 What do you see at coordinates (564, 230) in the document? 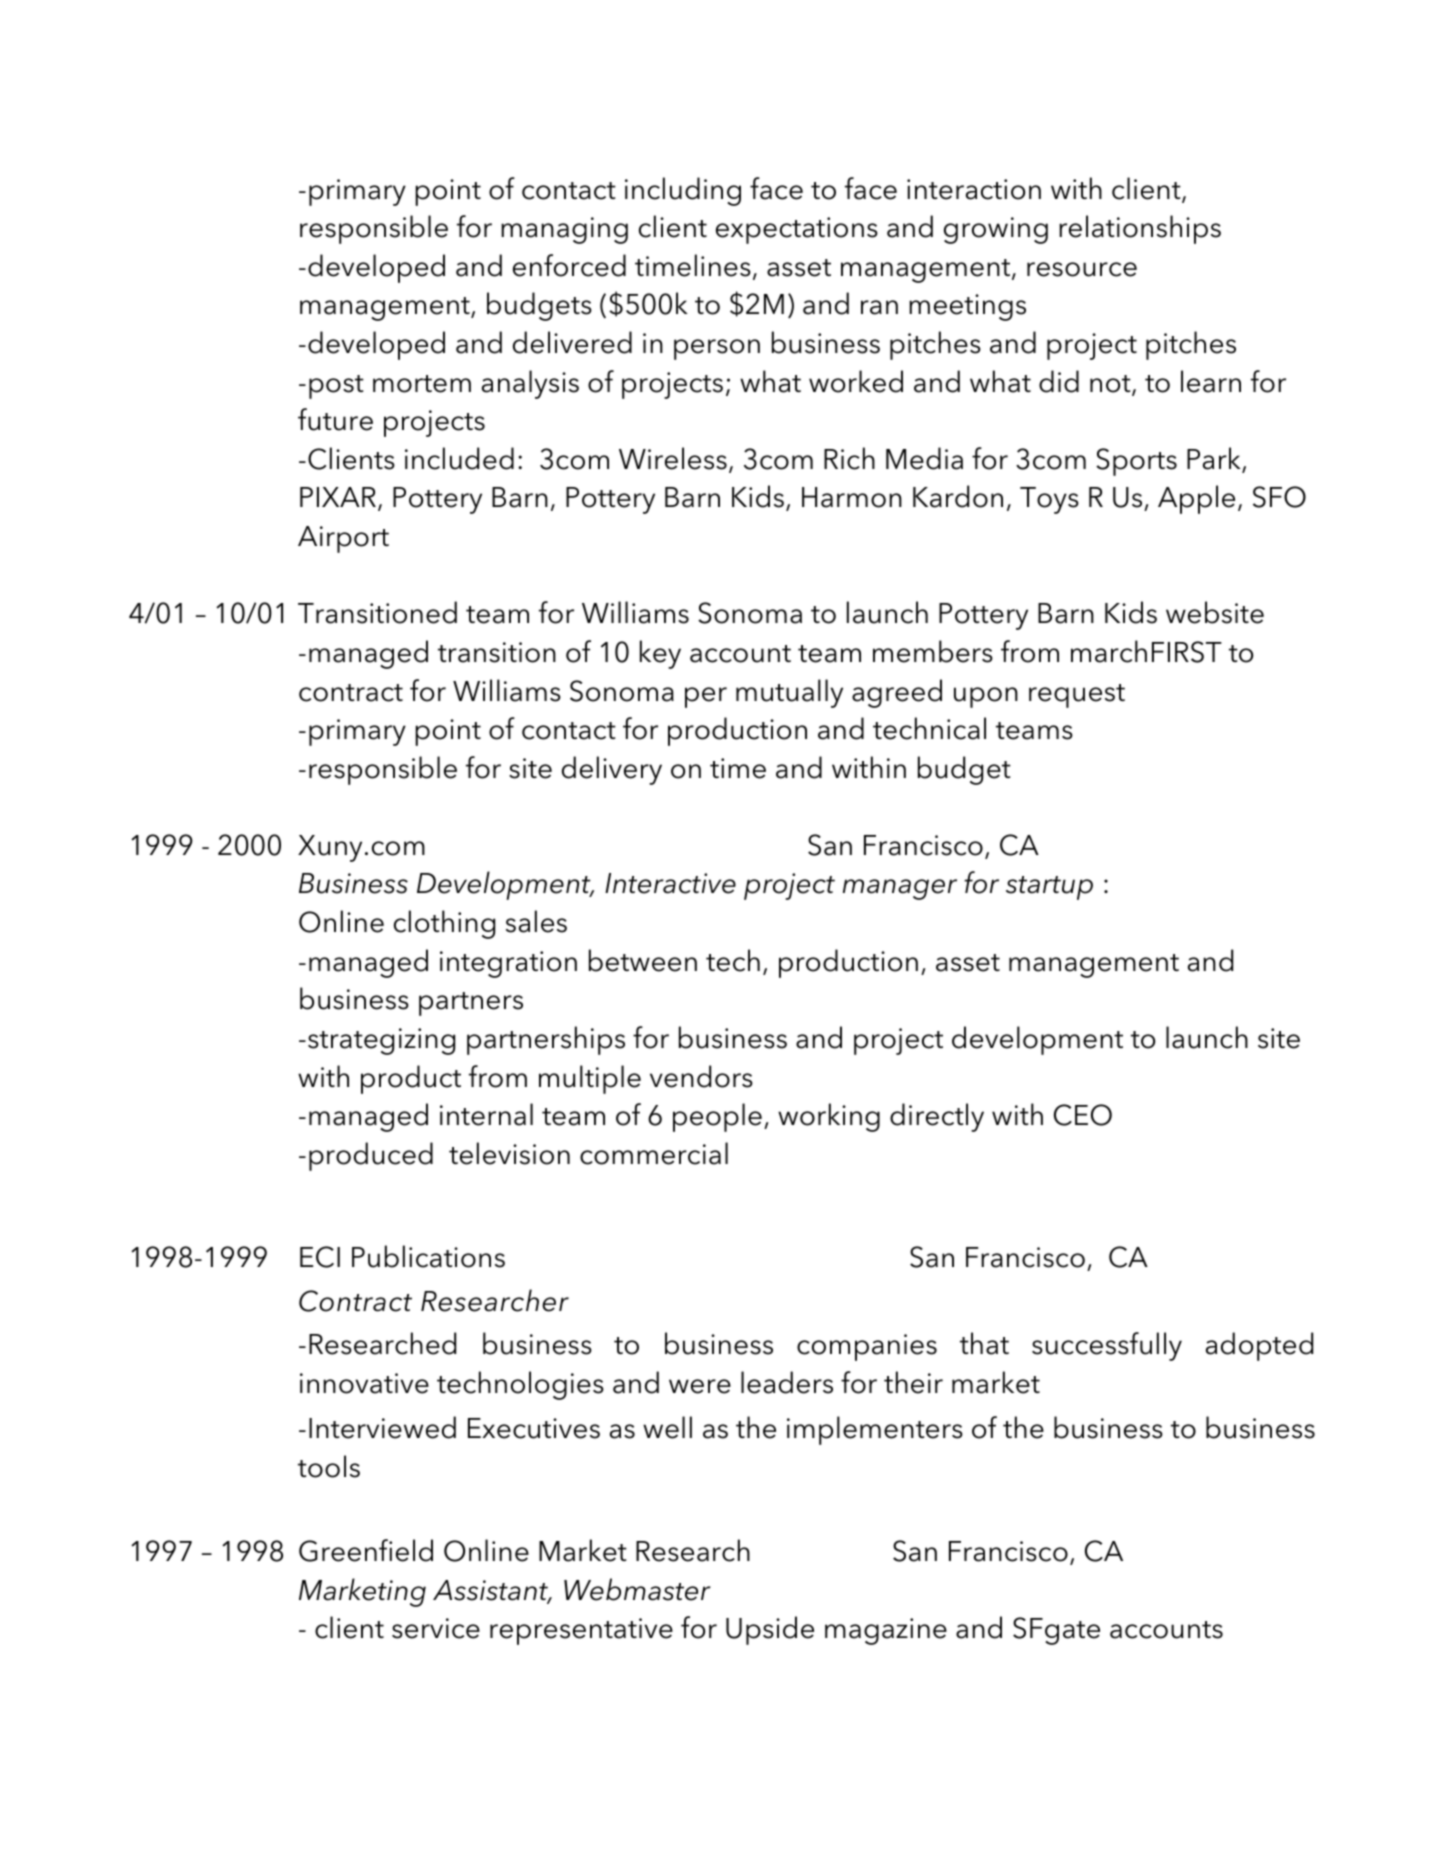
I see `managing` at bounding box center [564, 230].
